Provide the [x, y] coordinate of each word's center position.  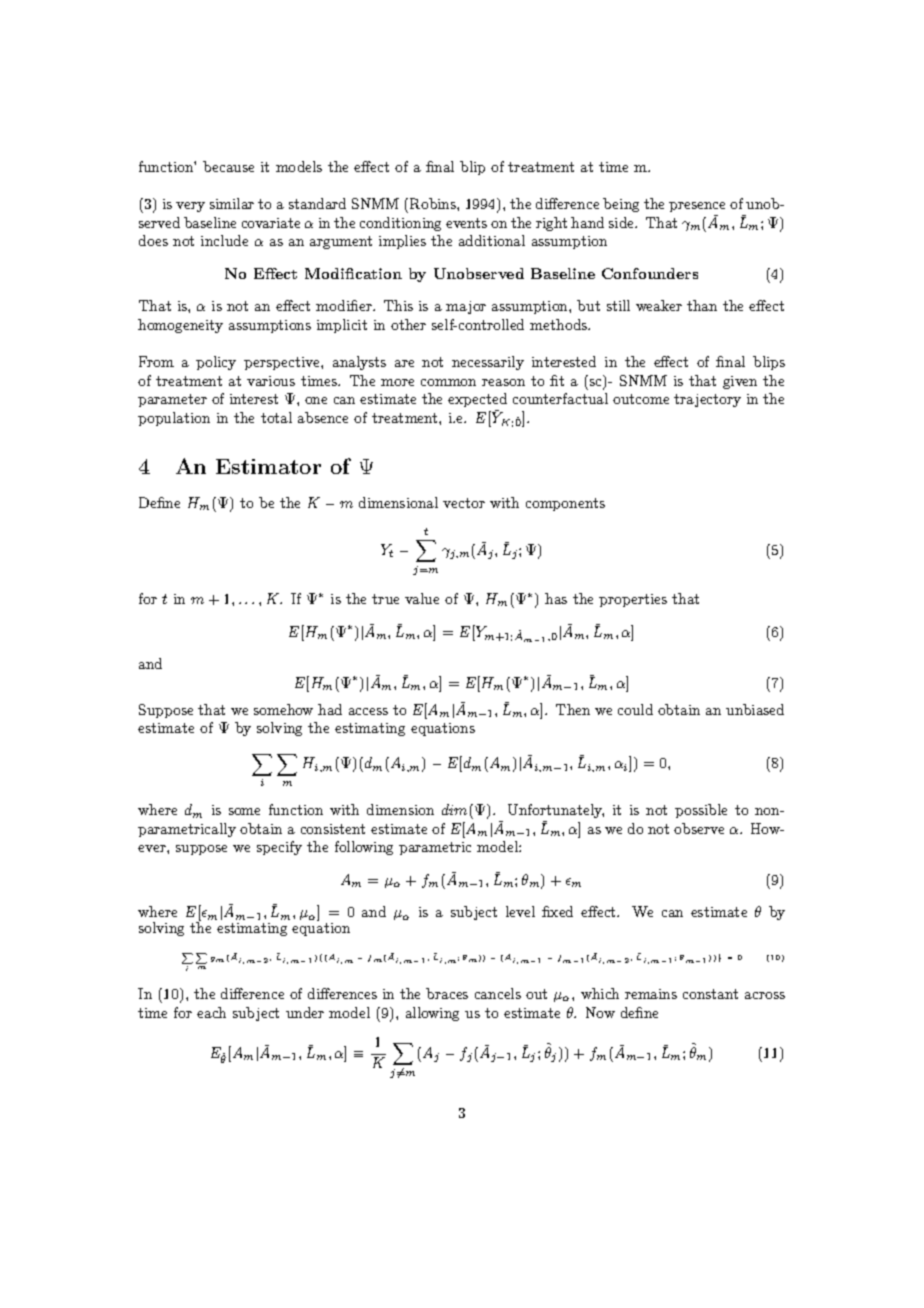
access [368, 711]
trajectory [707, 400]
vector [464, 503]
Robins [434, 203]
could [635, 709]
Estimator [268, 466]
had [330, 709]
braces [447, 993]
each [211, 1012]
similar [232, 203]
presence [697, 207]
